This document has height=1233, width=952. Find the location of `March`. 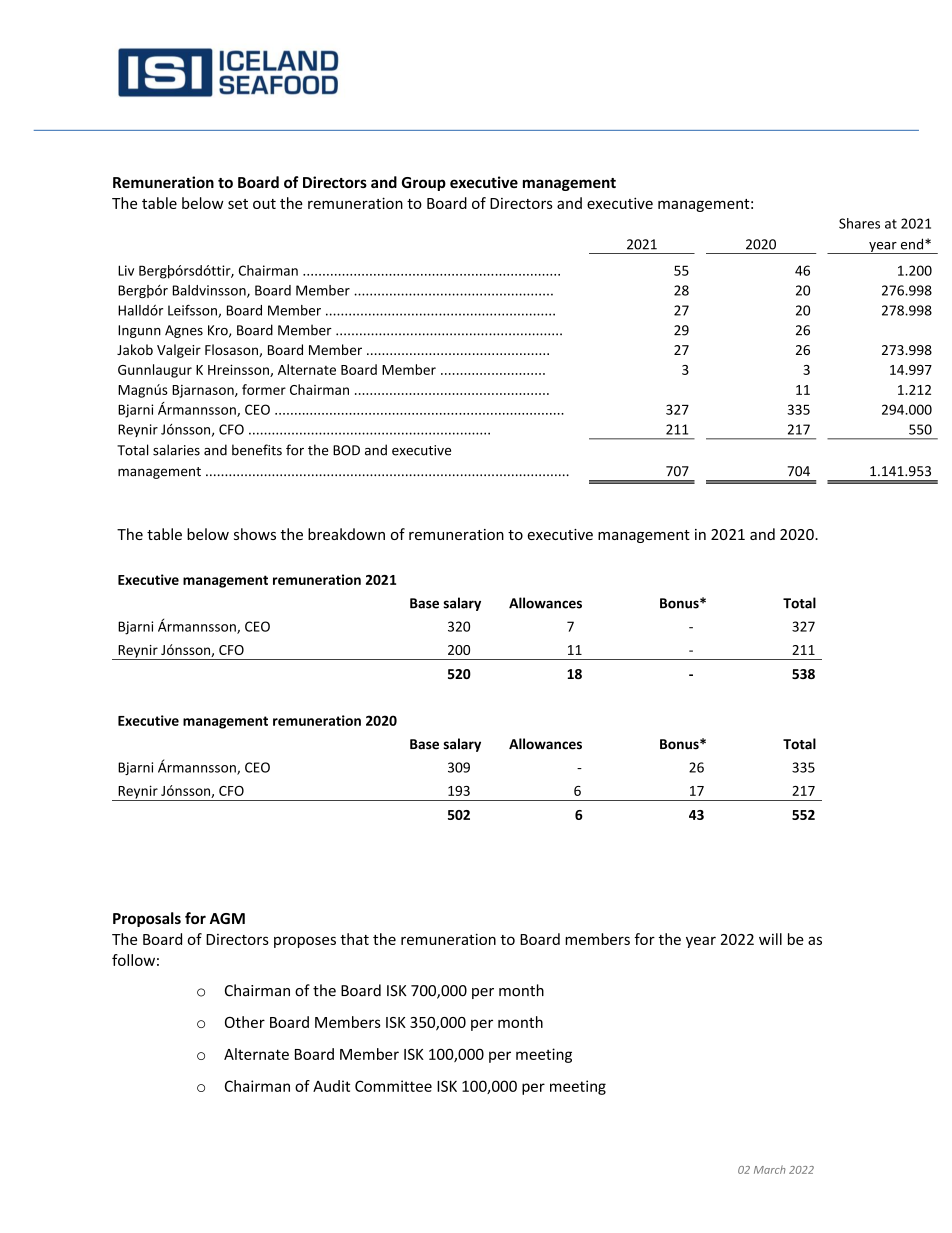

March is located at coordinates (770, 1169).
